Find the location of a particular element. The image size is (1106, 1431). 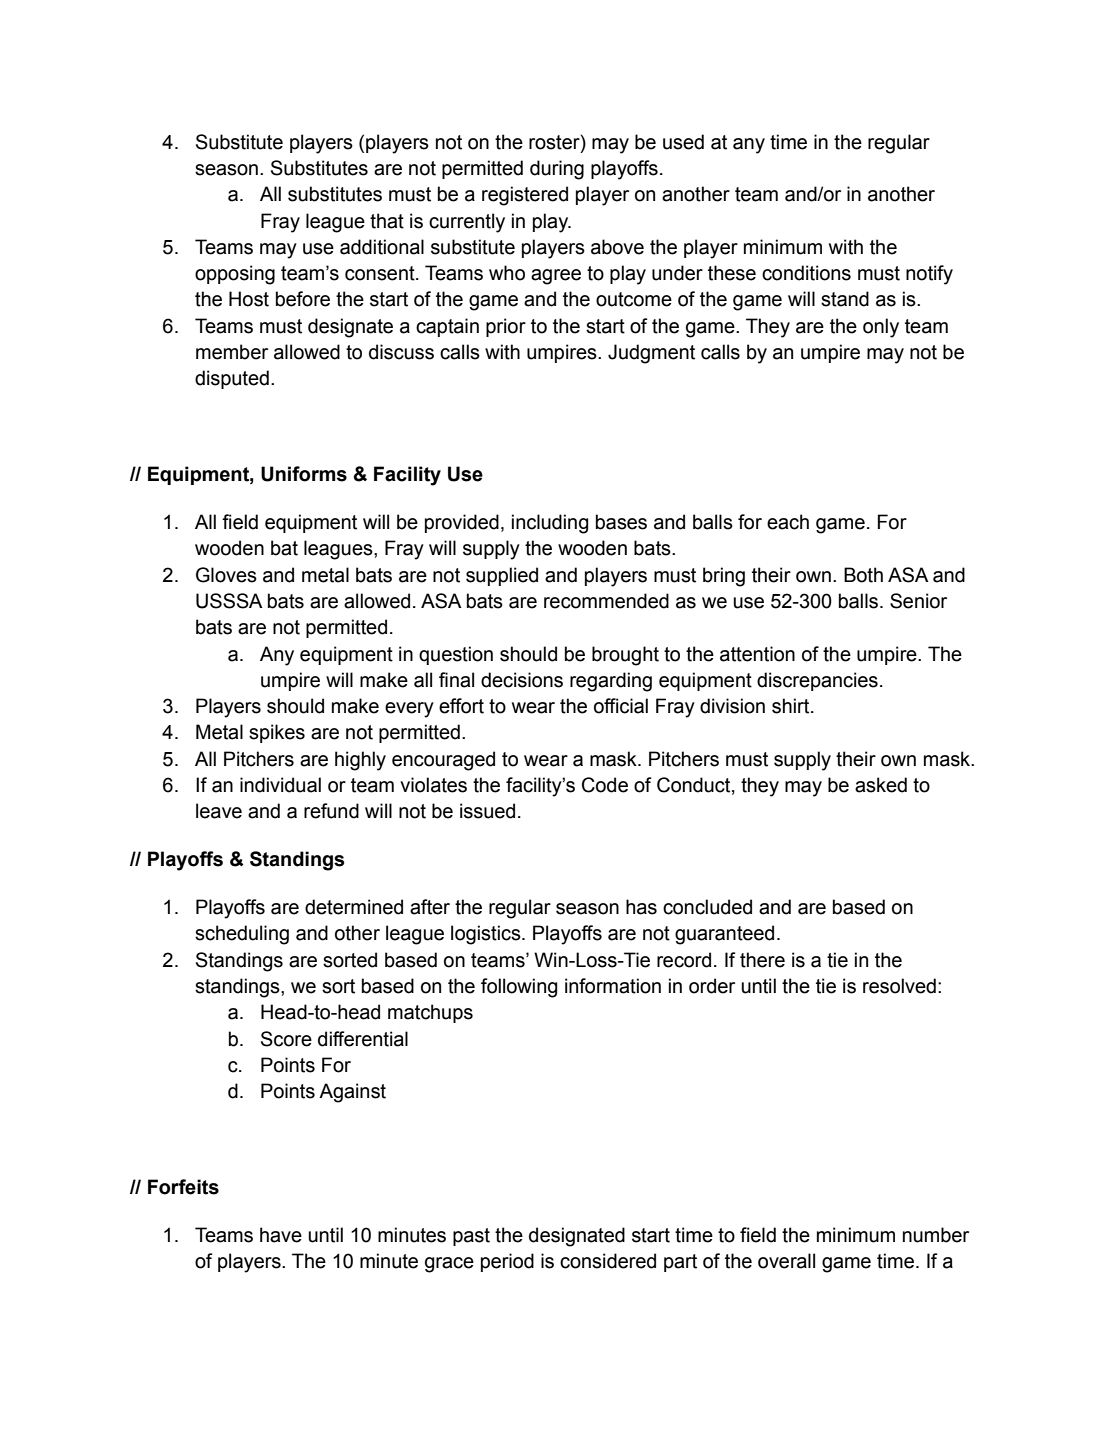

following is located at coordinates (519, 988).
